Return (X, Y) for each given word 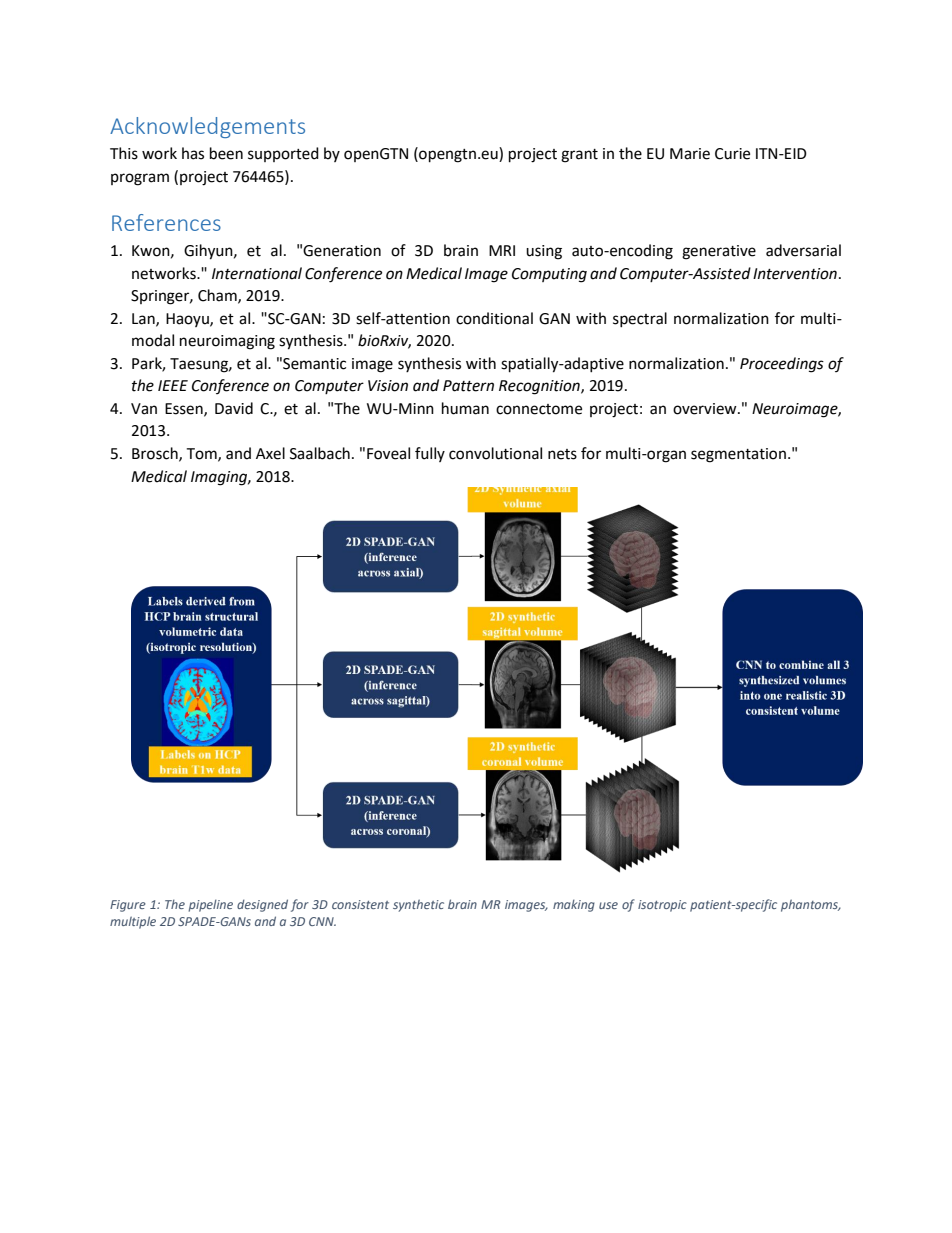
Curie (732, 154)
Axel (270, 453)
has (193, 153)
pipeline (210, 905)
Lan (144, 319)
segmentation (738, 455)
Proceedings (782, 365)
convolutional (495, 453)
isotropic (662, 906)
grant (579, 156)
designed (262, 905)
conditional (494, 318)
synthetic (418, 905)
